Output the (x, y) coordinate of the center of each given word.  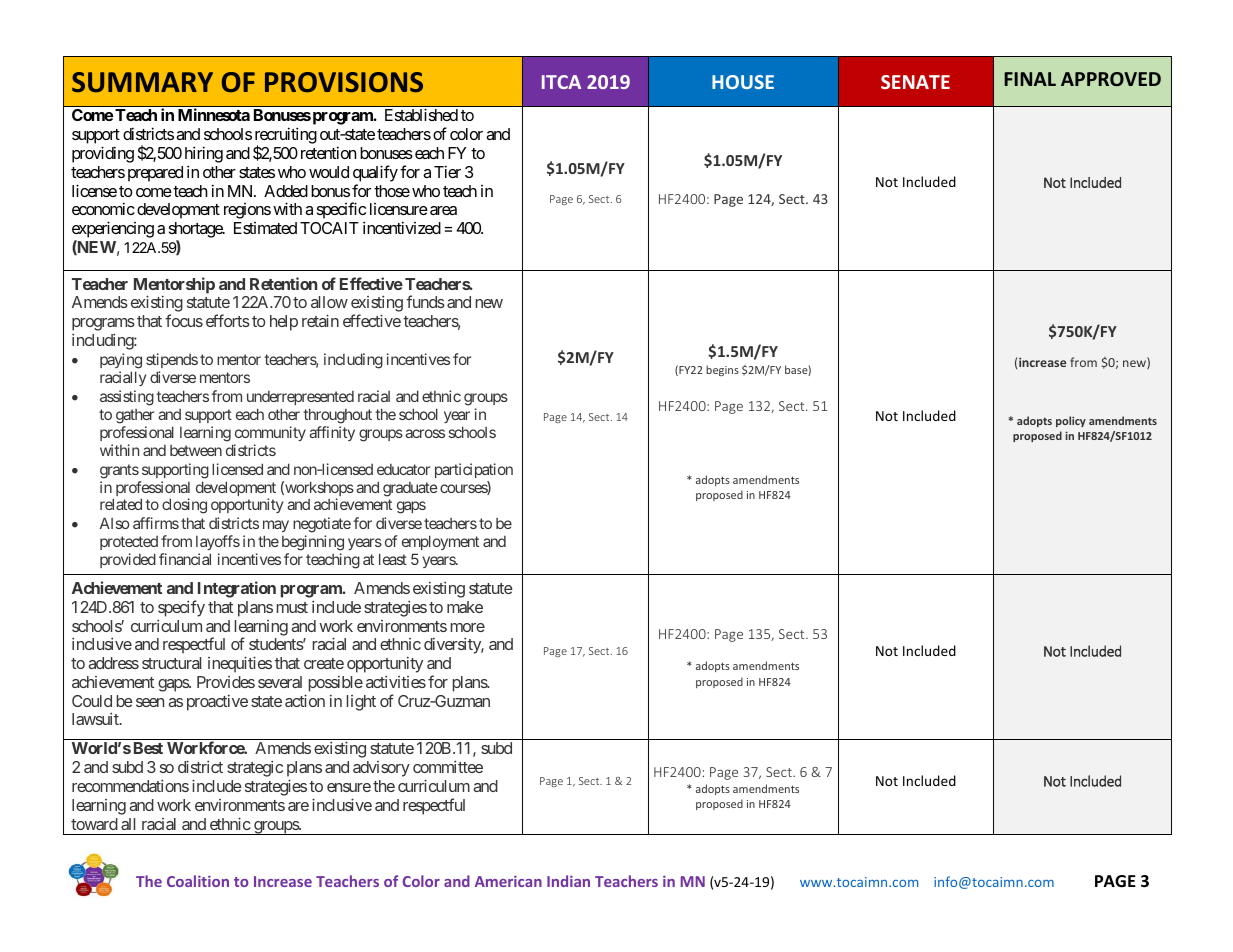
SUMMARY (142, 82)
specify (181, 608)
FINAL (1030, 79)
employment (440, 544)
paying (121, 362)
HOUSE (743, 82)
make (465, 607)
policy (1071, 421)
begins (722, 370)
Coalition (198, 881)
